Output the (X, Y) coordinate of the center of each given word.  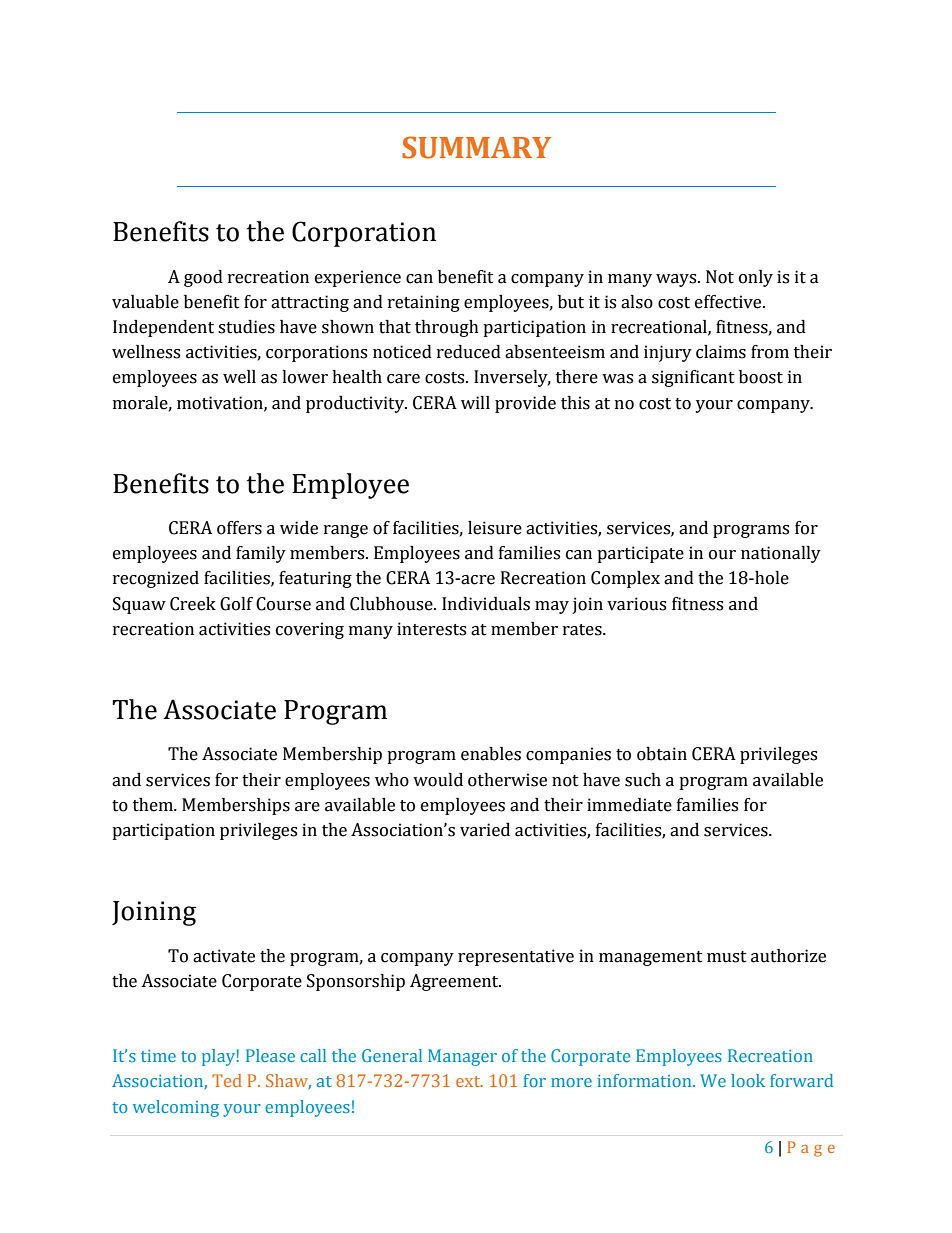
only (756, 278)
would (438, 780)
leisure (495, 528)
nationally (781, 554)
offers (239, 528)
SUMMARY (476, 147)
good (203, 278)
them (154, 805)
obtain (662, 754)
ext (469, 1081)
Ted (227, 1080)
